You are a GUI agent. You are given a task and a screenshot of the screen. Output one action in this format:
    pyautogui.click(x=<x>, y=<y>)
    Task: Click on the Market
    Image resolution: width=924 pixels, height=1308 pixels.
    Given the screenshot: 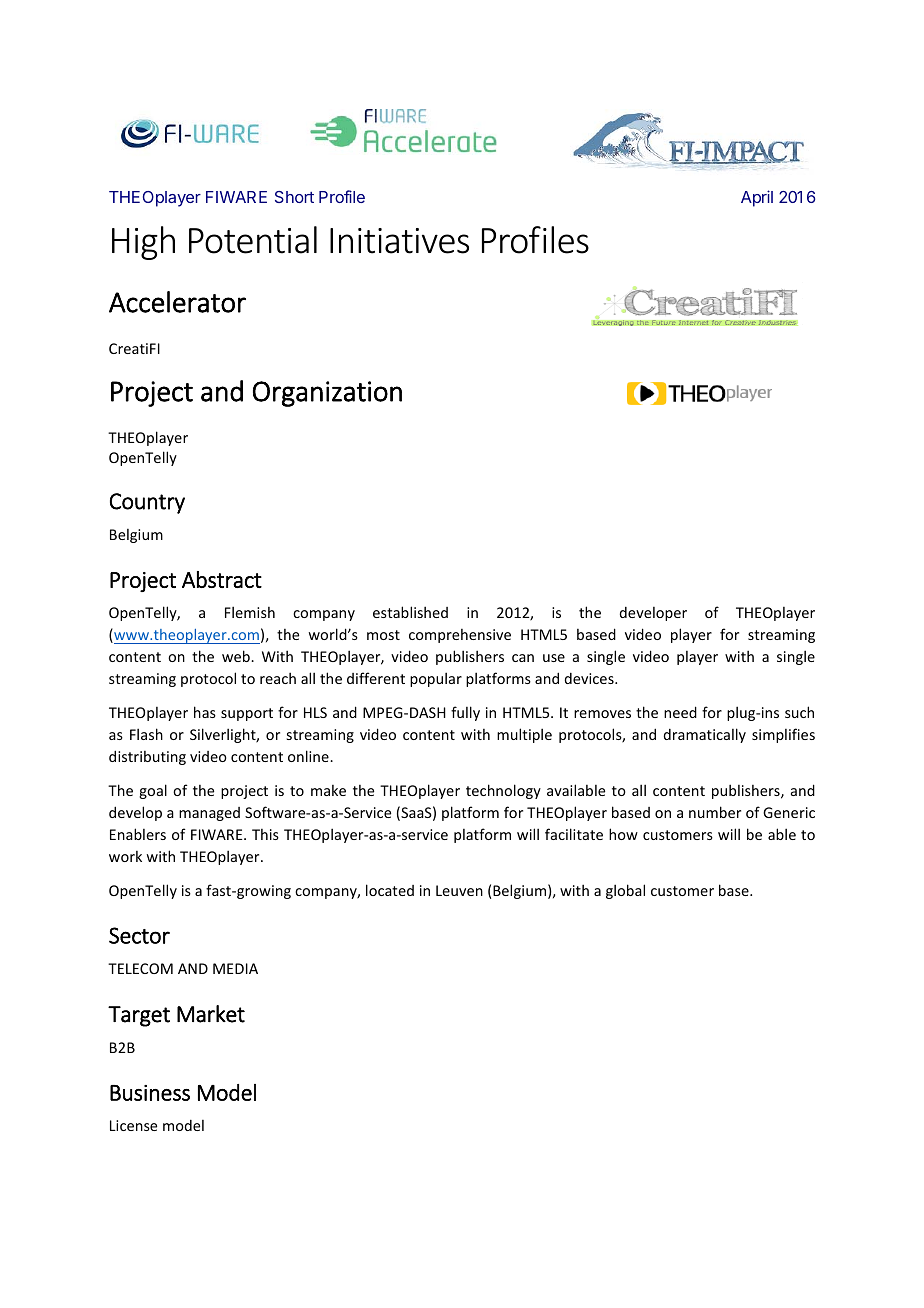 What is the action you would take?
    pyautogui.click(x=211, y=1014)
